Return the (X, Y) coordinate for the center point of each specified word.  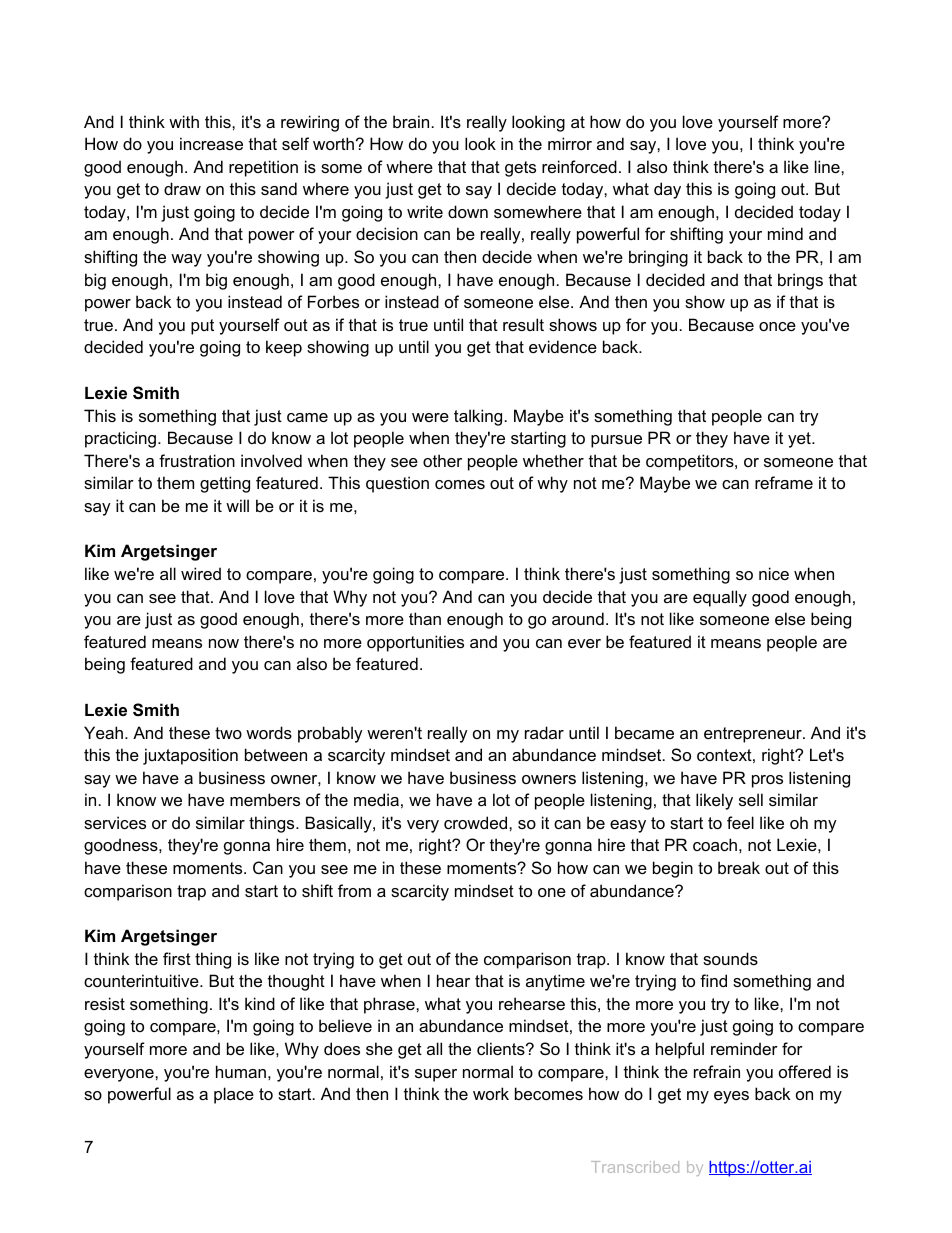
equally (720, 598)
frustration (197, 460)
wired (201, 573)
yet (800, 440)
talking (478, 417)
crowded (477, 822)
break (739, 867)
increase (211, 143)
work (491, 1093)
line (828, 166)
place (234, 1095)
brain (411, 121)
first (177, 958)
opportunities (415, 643)
